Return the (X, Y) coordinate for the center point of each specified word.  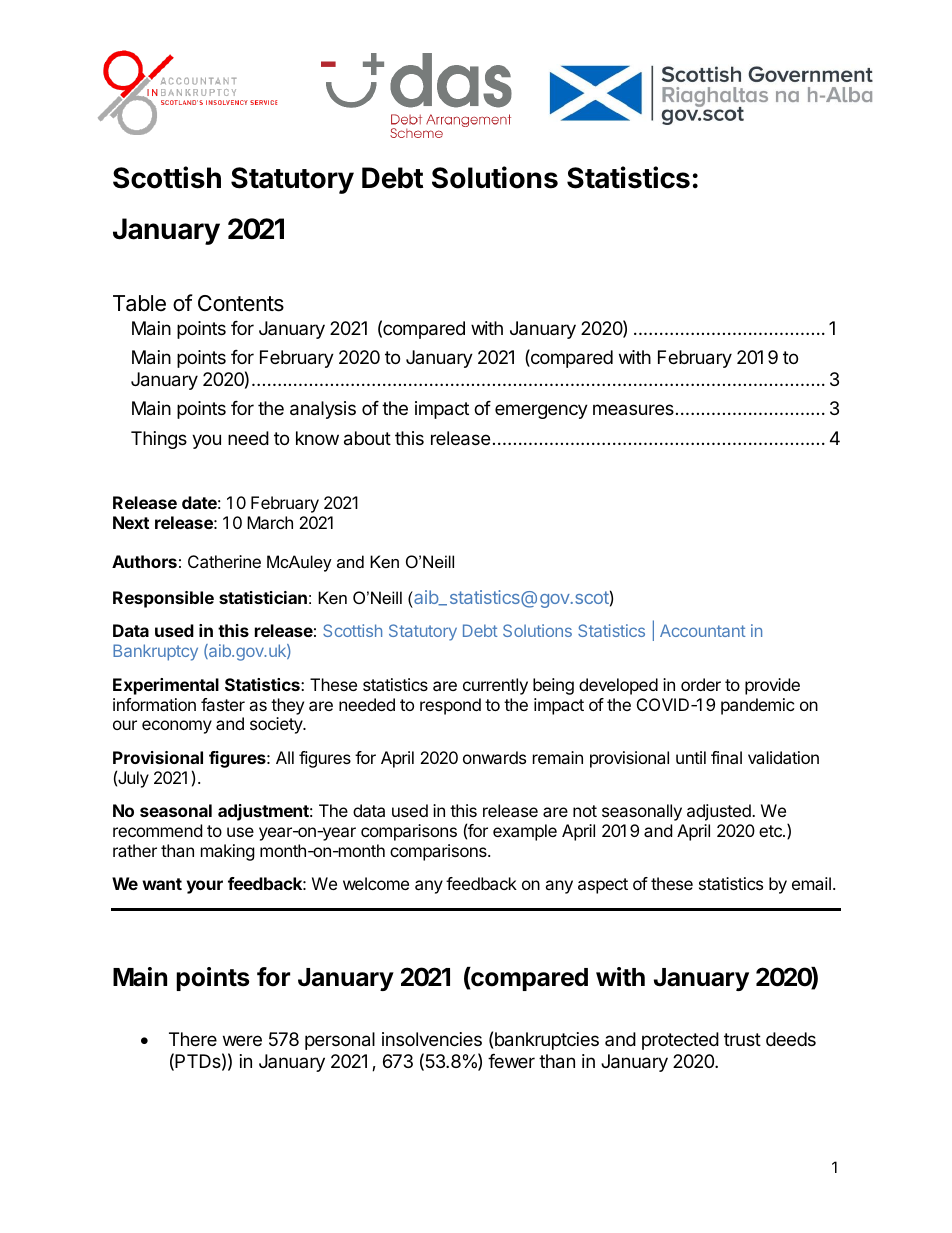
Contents (241, 303)
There (193, 1039)
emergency (541, 411)
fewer (511, 1061)
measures (633, 409)
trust (742, 1039)
